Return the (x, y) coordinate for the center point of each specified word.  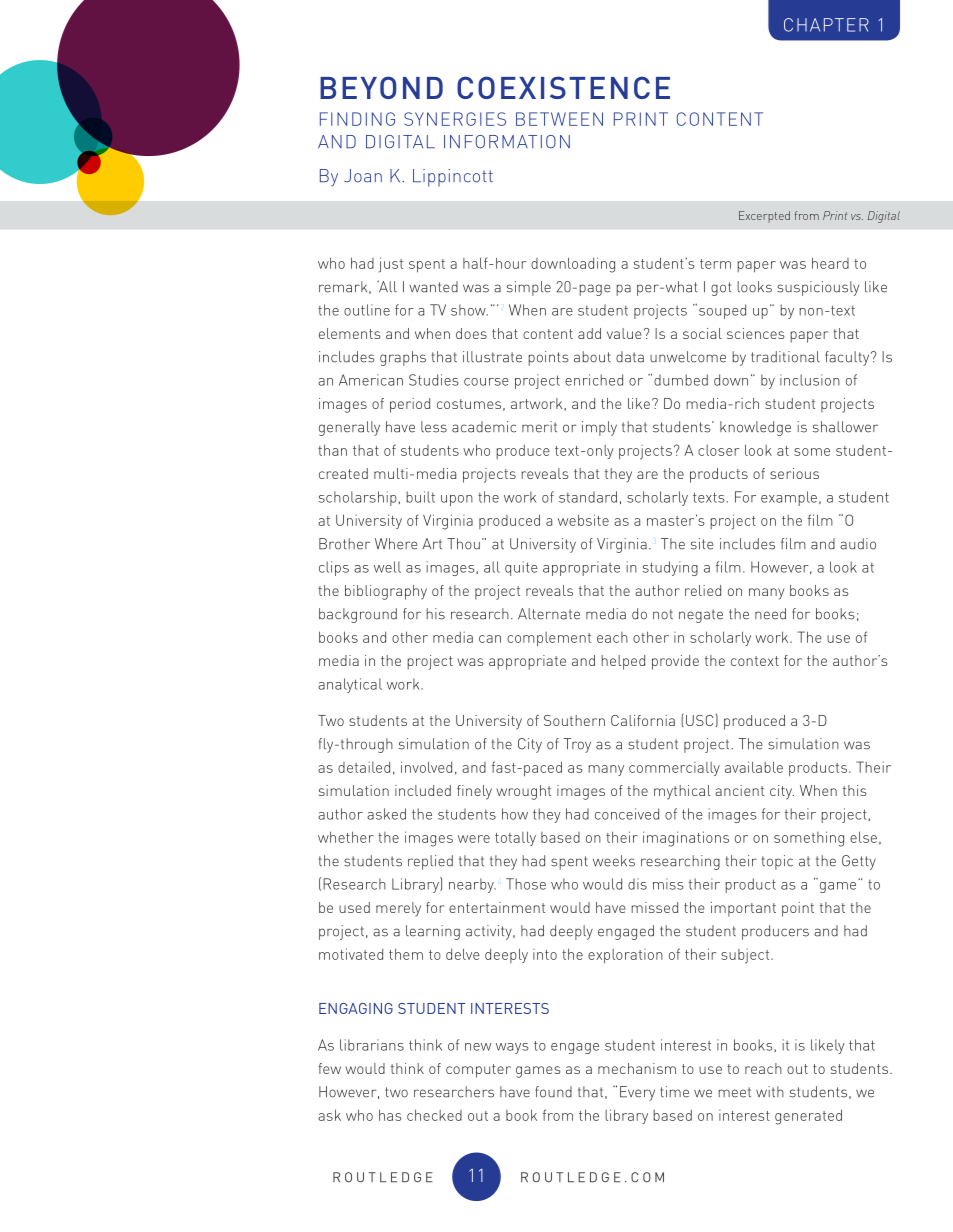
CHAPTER (826, 25)
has (390, 1115)
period (410, 405)
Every (637, 1093)
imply (599, 428)
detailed (364, 767)
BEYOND (381, 87)
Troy (577, 745)
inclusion (810, 380)
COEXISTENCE (563, 87)
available (754, 767)
